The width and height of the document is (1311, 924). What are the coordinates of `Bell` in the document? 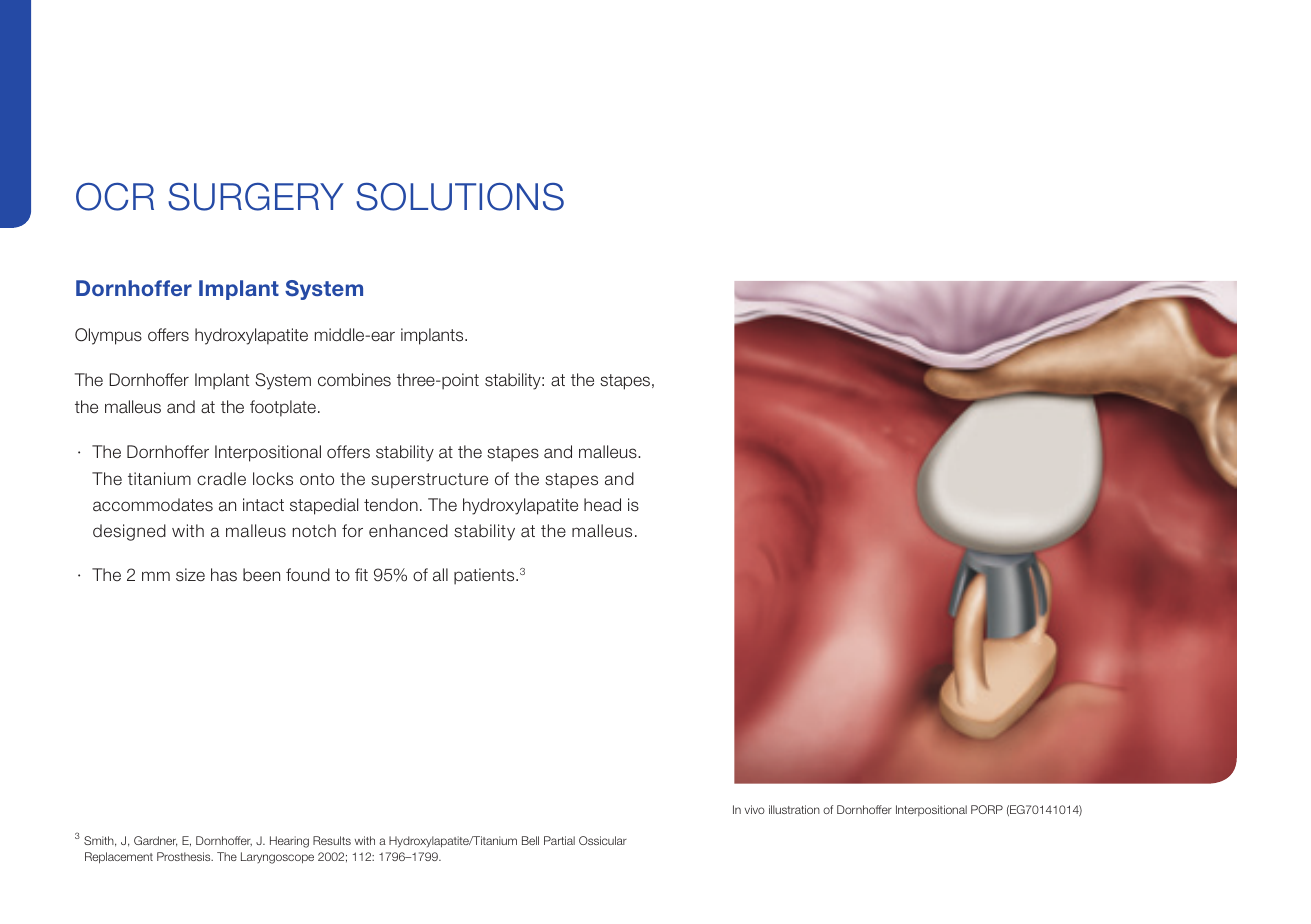 It's located at (530, 840).
